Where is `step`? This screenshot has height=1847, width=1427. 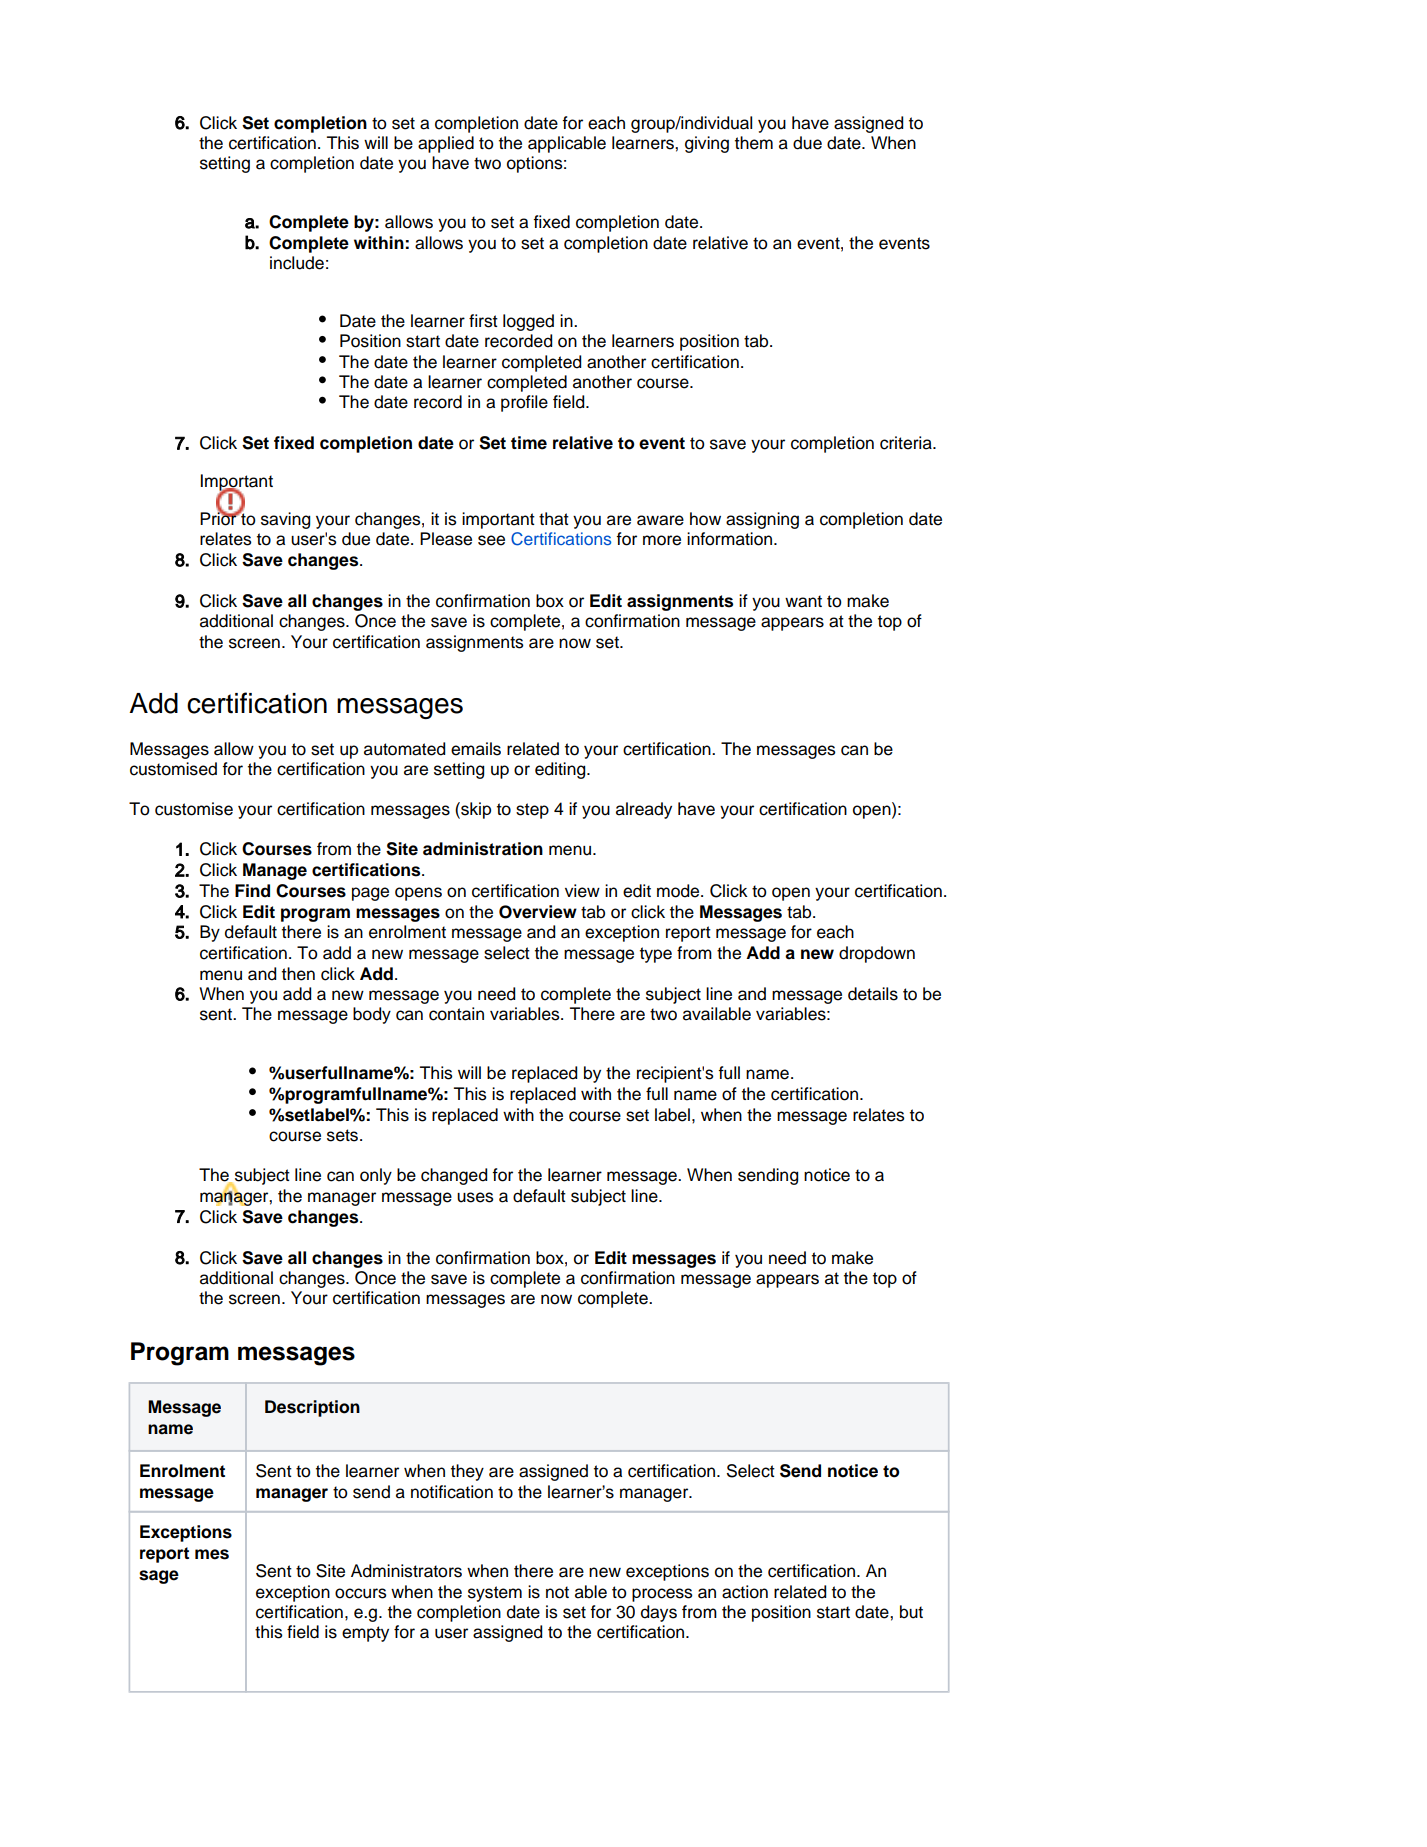 step is located at coordinates (532, 811).
